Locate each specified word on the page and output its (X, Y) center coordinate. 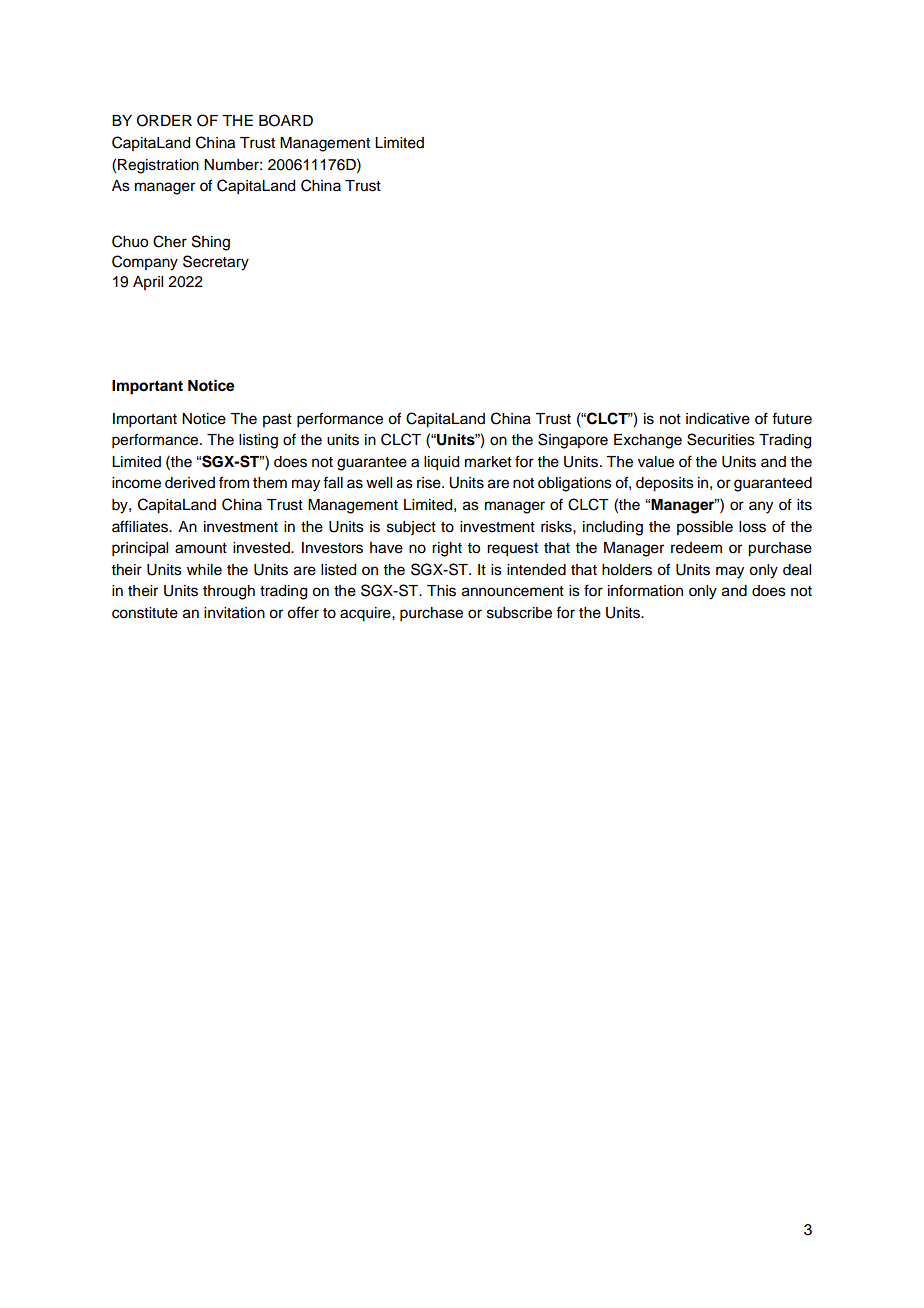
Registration (158, 166)
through (229, 592)
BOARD (286, 120)
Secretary (216, 263)
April (148, 283)
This (441, 591)
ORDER (164, 120)
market (488, 462)
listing (258, 441)
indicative (718, 419)
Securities (721, 439)
